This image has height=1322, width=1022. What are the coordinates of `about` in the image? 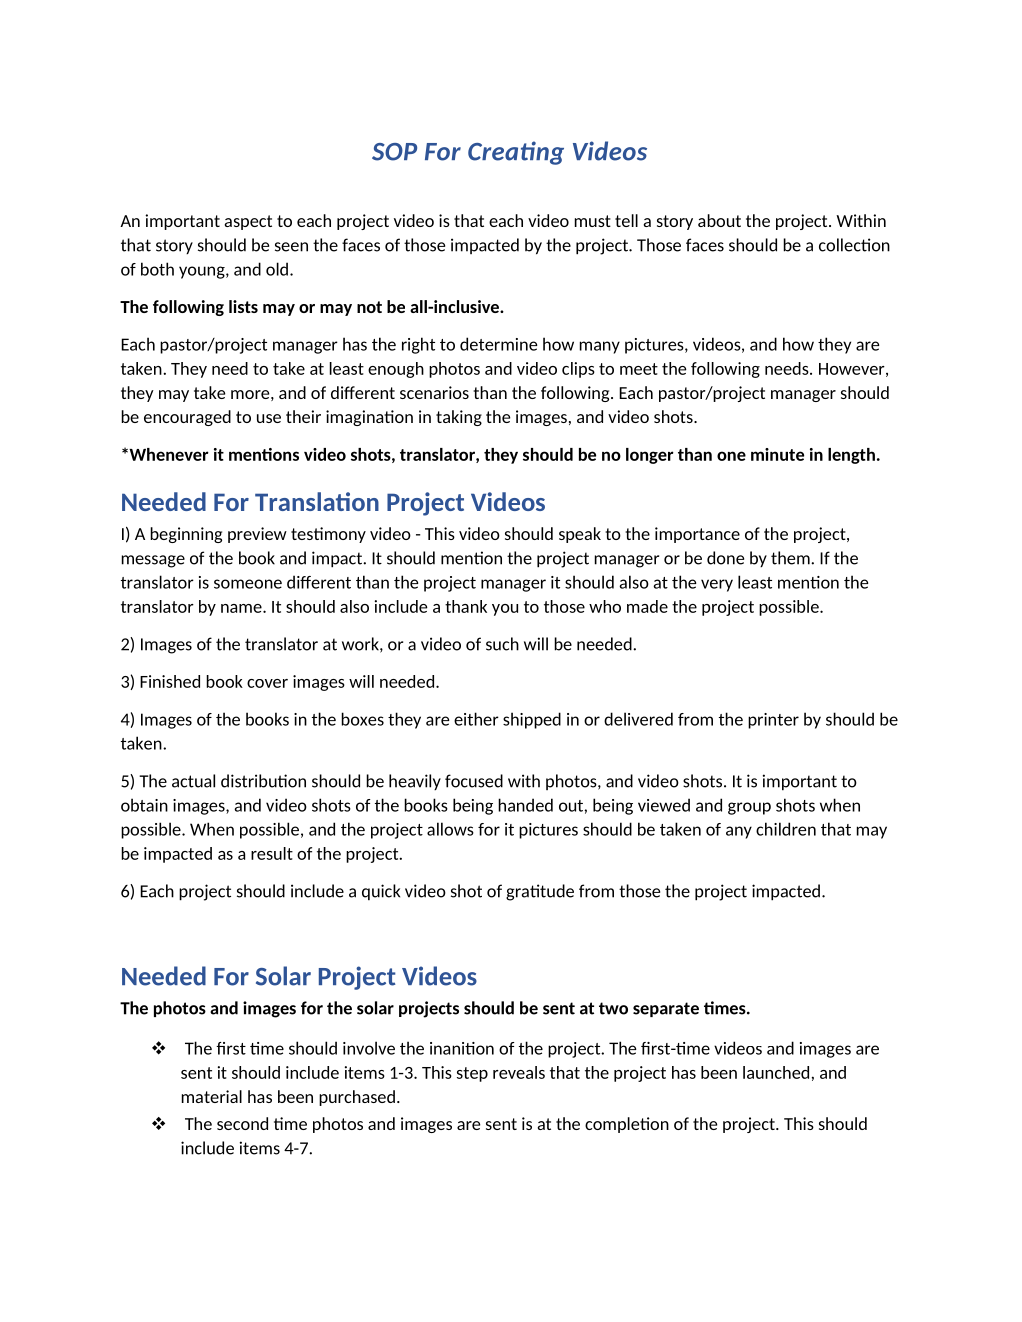 It's located at (719, 220).
